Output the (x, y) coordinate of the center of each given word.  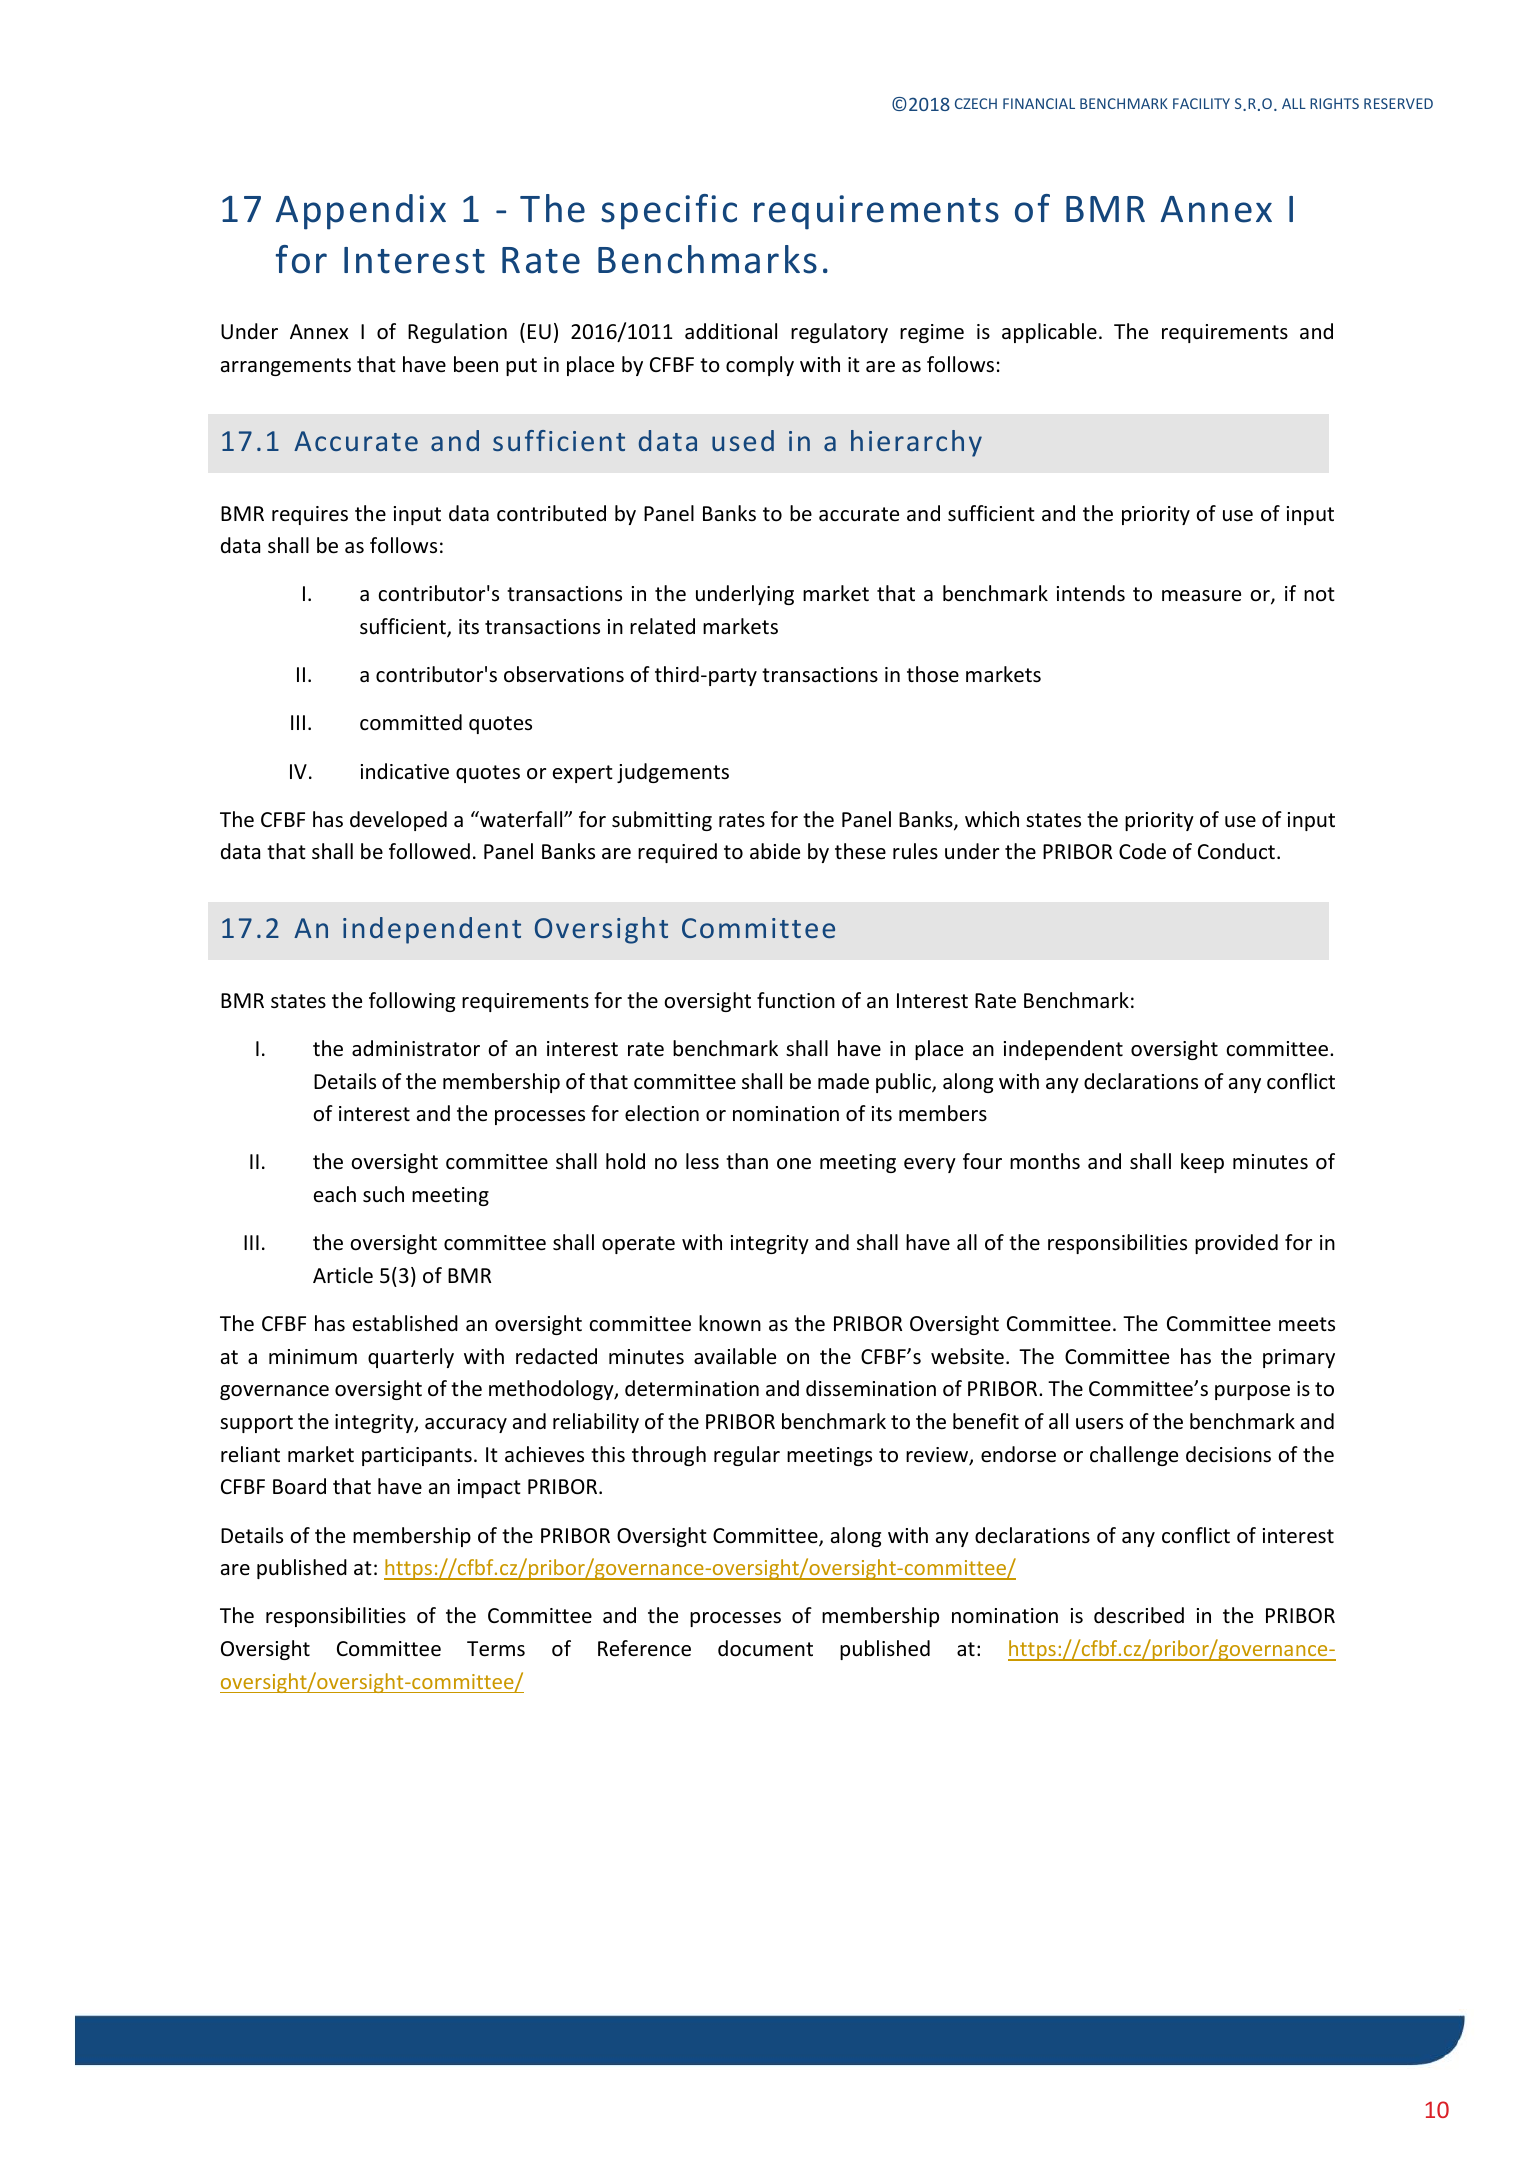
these (860, 851)
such (383, 1194)
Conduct (1236, 851)
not (1319, 594)
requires (310, 515)
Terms (496, 1649)
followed (429, 851)
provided (1236, 1244)
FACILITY (1201, 103)
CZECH (976, 103)
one (794, 1164)
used (743, 440)
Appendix (361, 212)
